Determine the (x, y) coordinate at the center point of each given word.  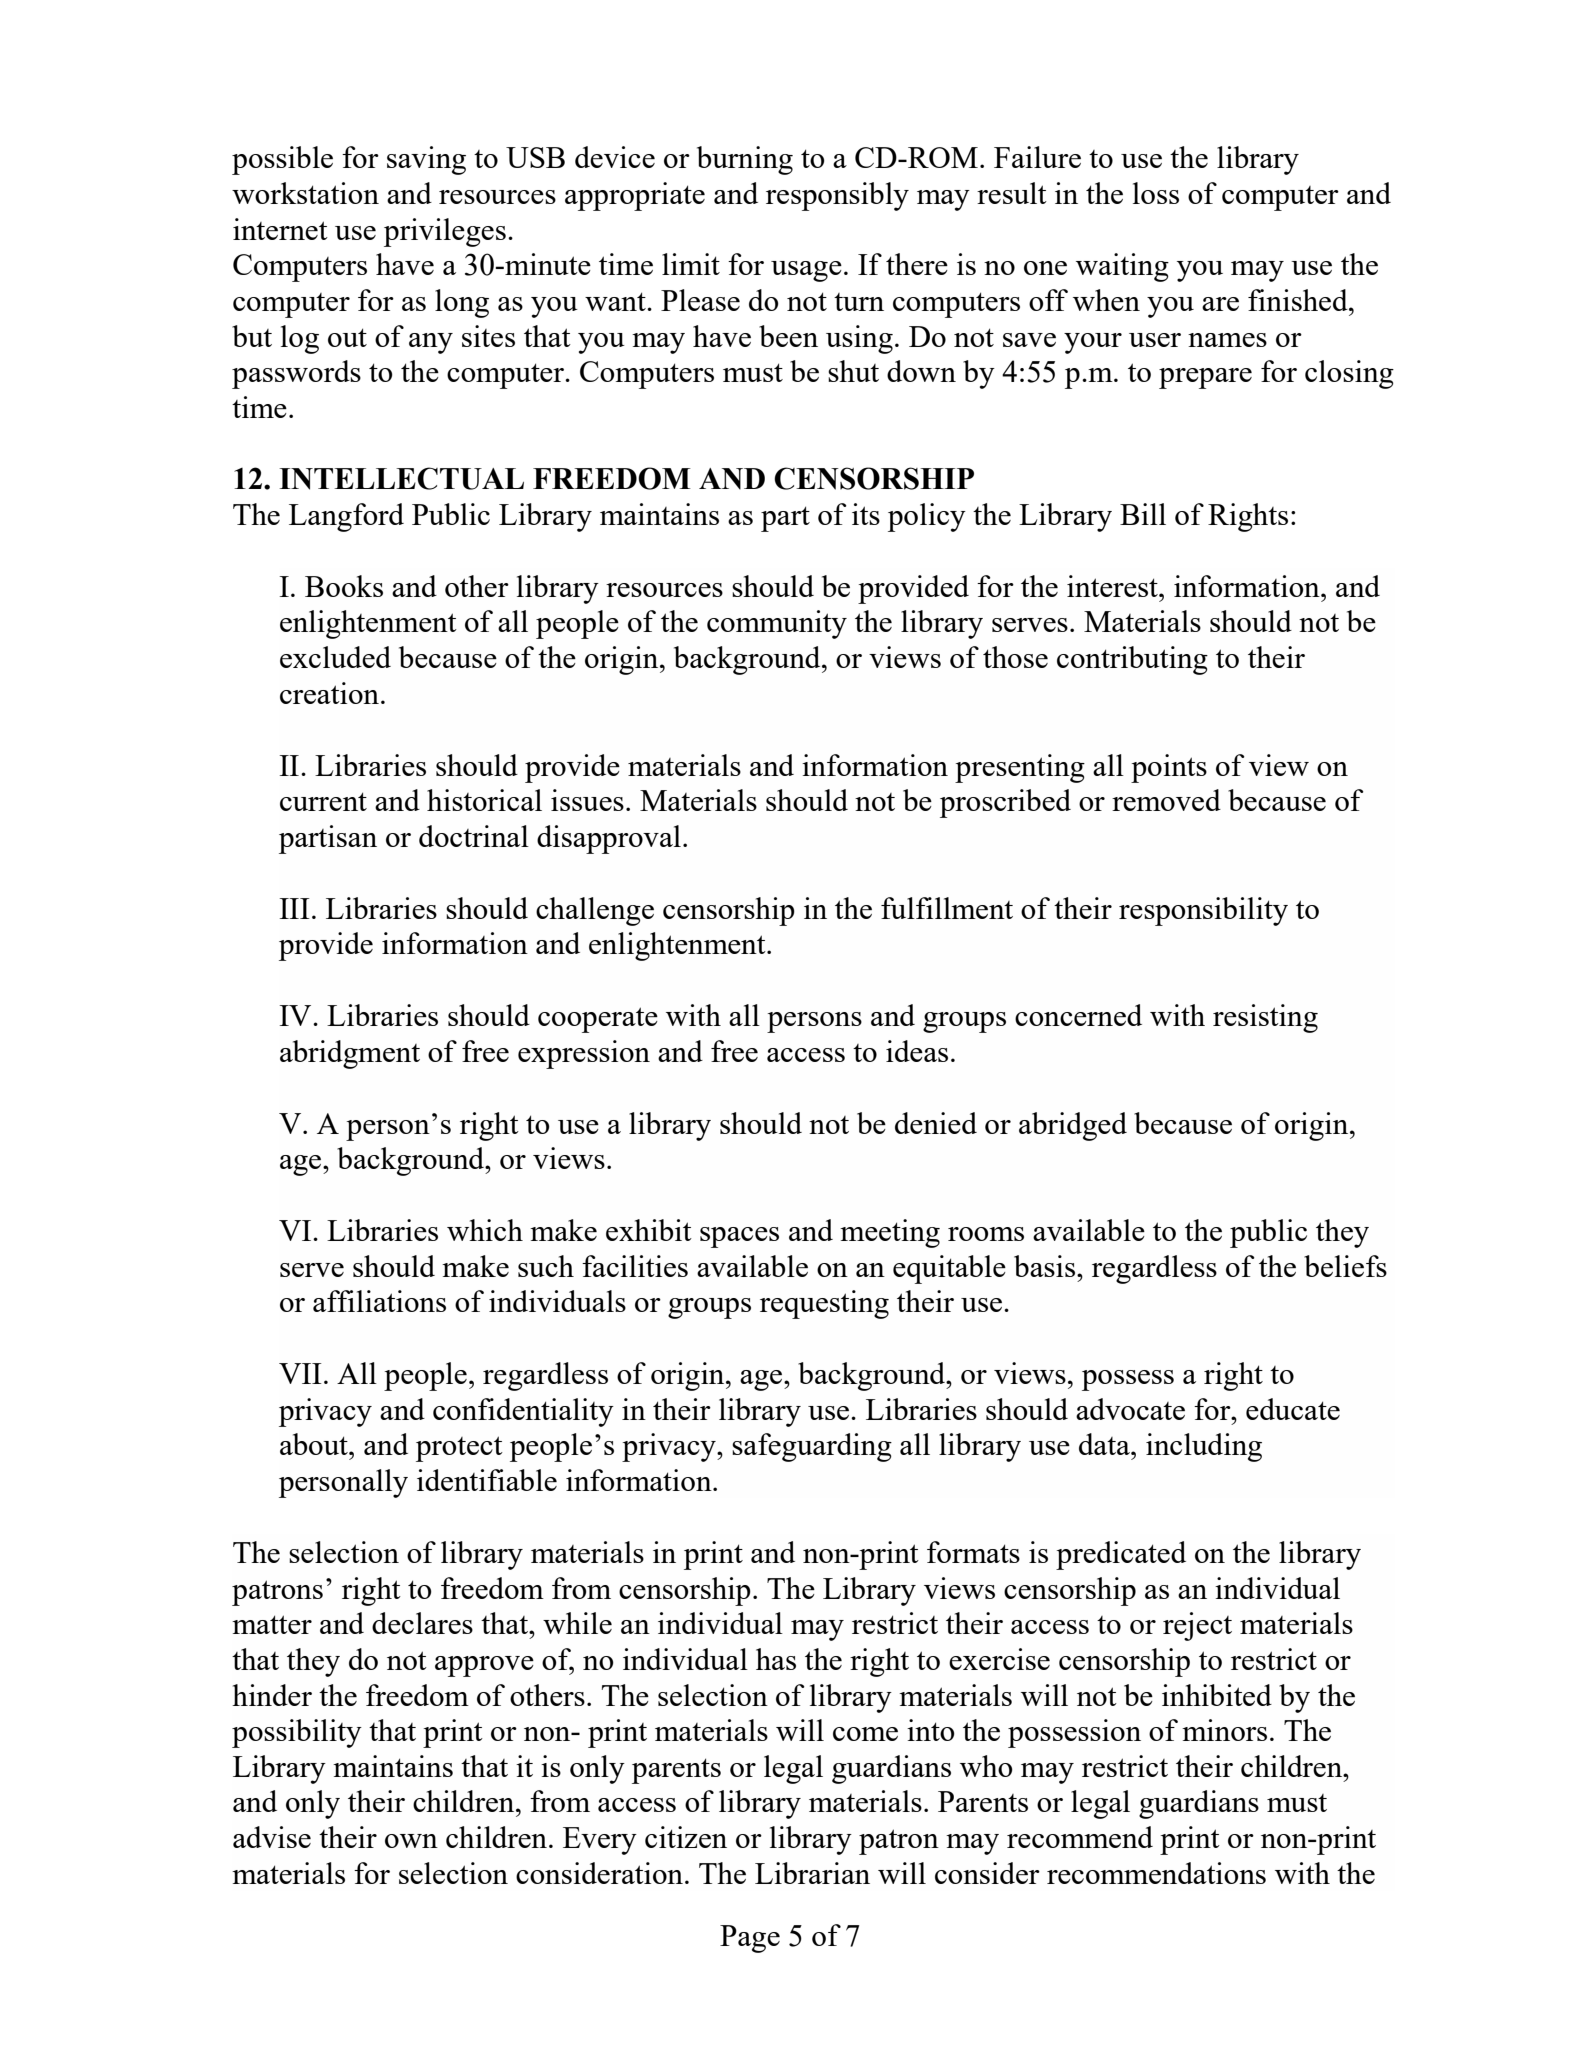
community (777, 624)
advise (272, 1837)
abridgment (350, 1054)
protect (459, 1449)
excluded (335, 657)
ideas (917, 1051)
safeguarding (812, 1447)
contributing (1132, 660)
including (1204, 1447)
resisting (1265, 1018)
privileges (445, 232)
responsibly (837, 196)
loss (1156, 193)
